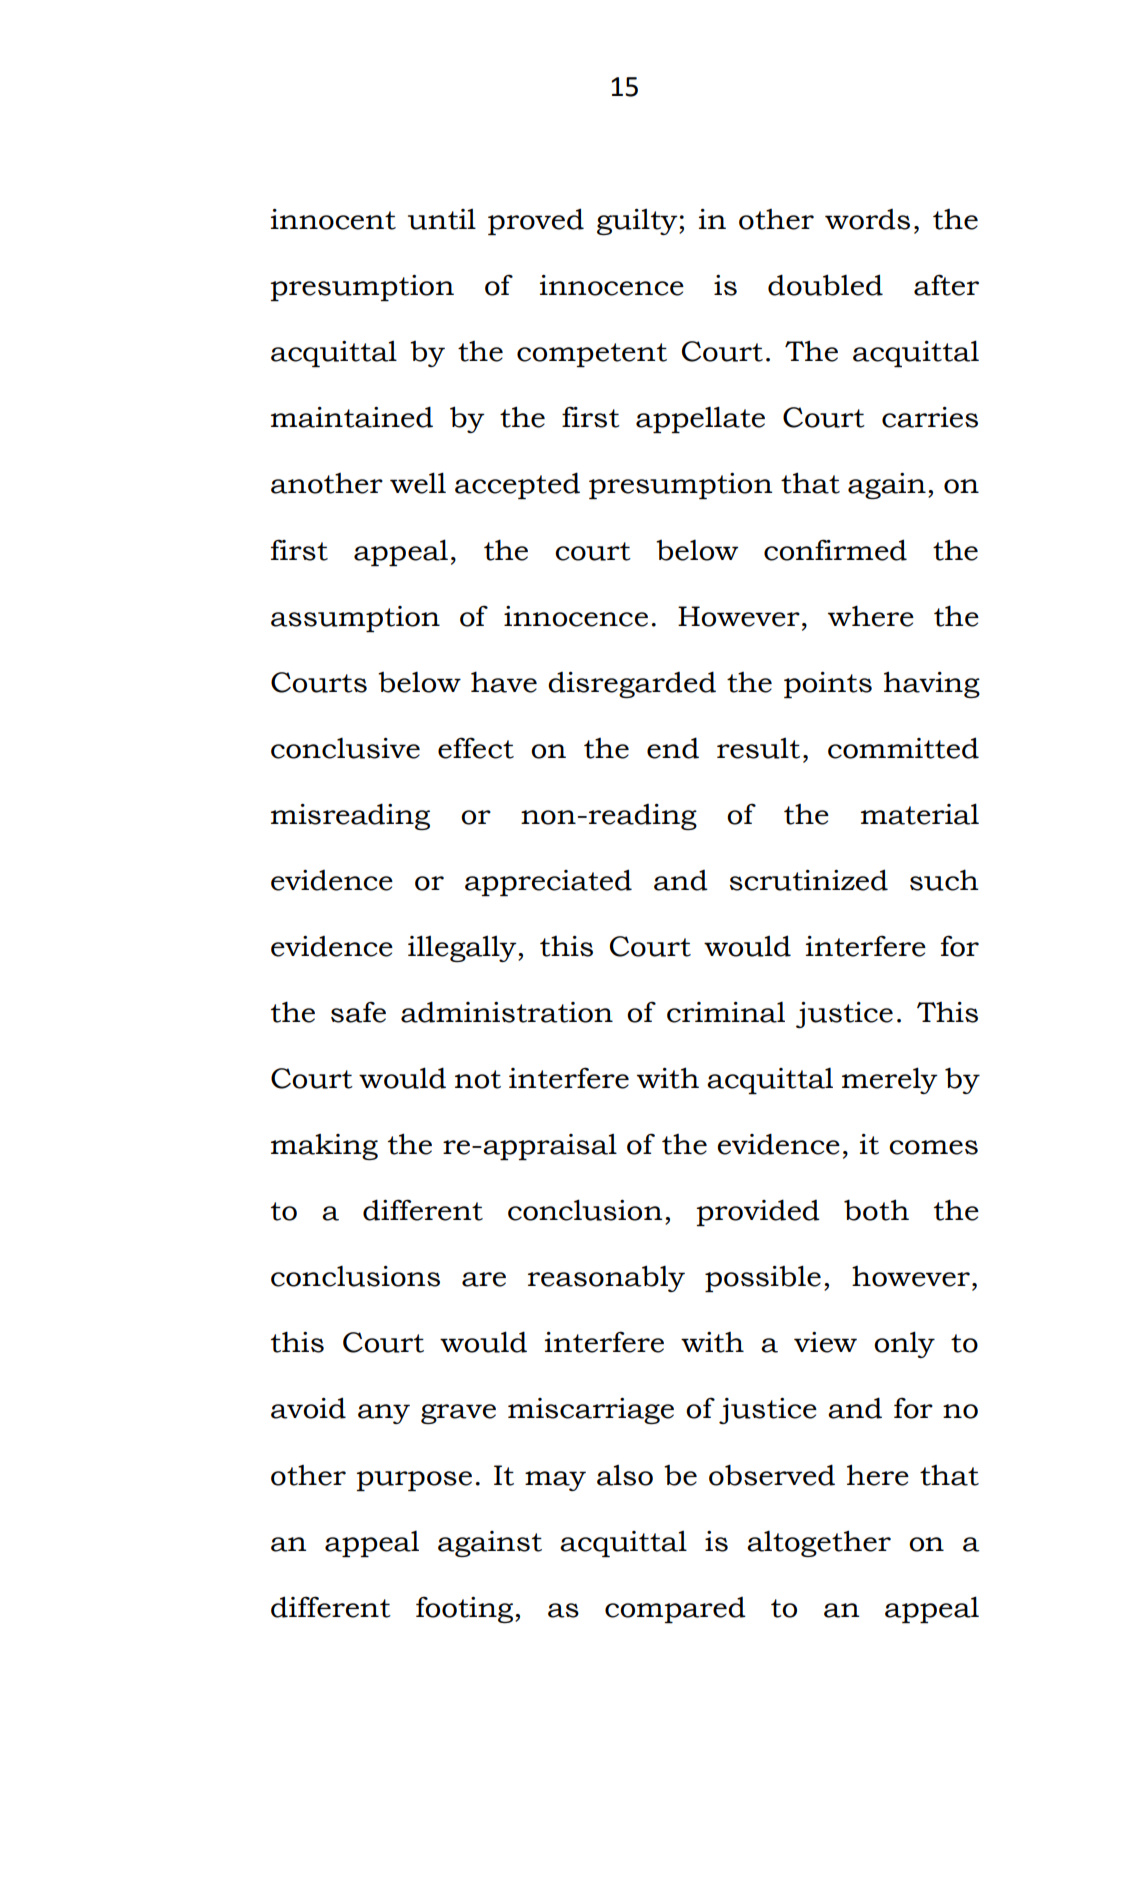 The width and height of the screenshot is (1148, 1891). I want to click on disregarded, so click(632, 684).
